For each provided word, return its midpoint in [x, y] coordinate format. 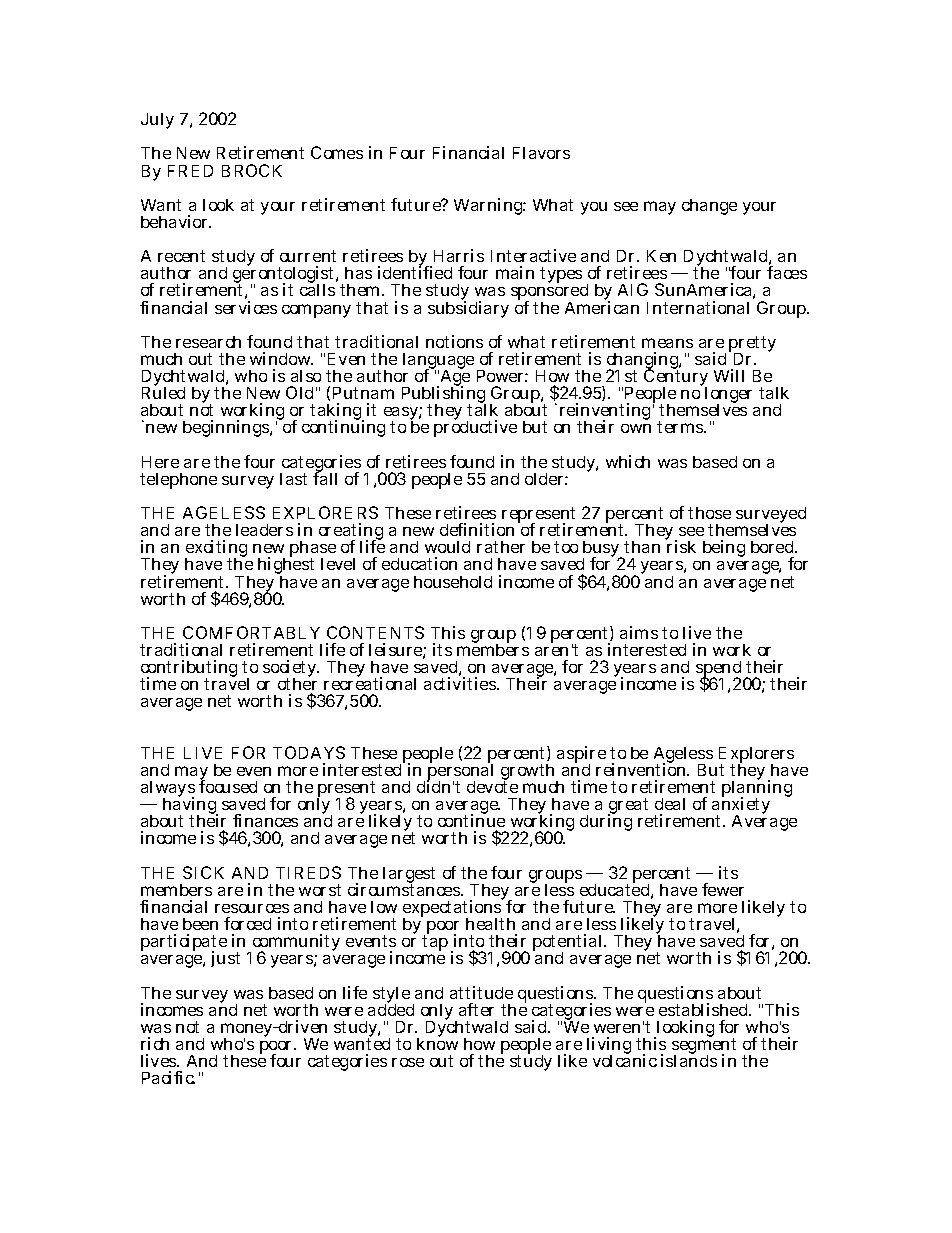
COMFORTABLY [251, 632]
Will [729, 375]
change [709, 207]
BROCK [252, 170]
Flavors [541, 153]
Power [502, 376]
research [212, 342]
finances [265, 820]
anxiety [741, 807]
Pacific [168, 1077]
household [453, 582]
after [476, 1009]
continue [471, 822]
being [724, 548]
